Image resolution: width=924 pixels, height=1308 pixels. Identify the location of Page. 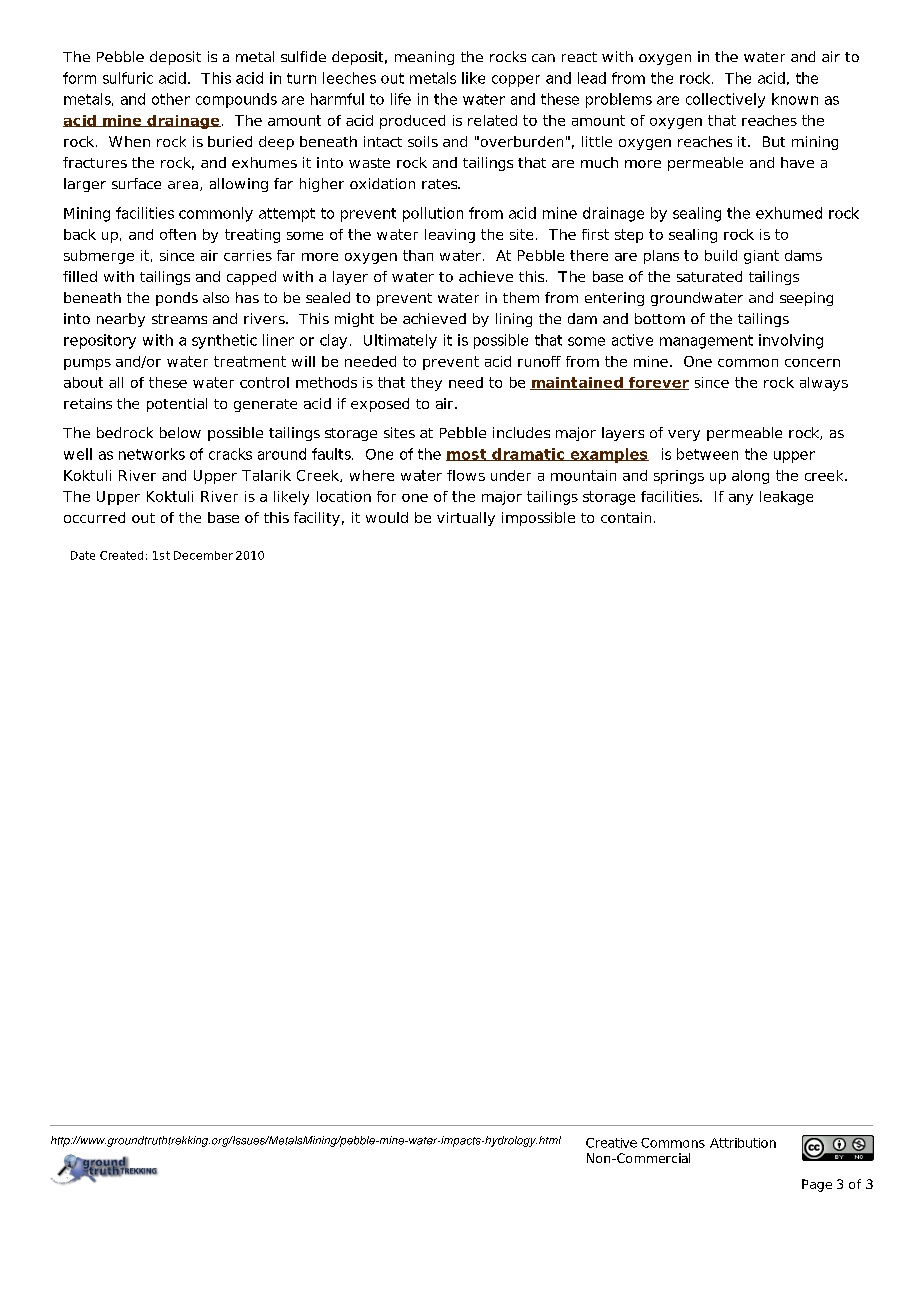
(817, 1185).
